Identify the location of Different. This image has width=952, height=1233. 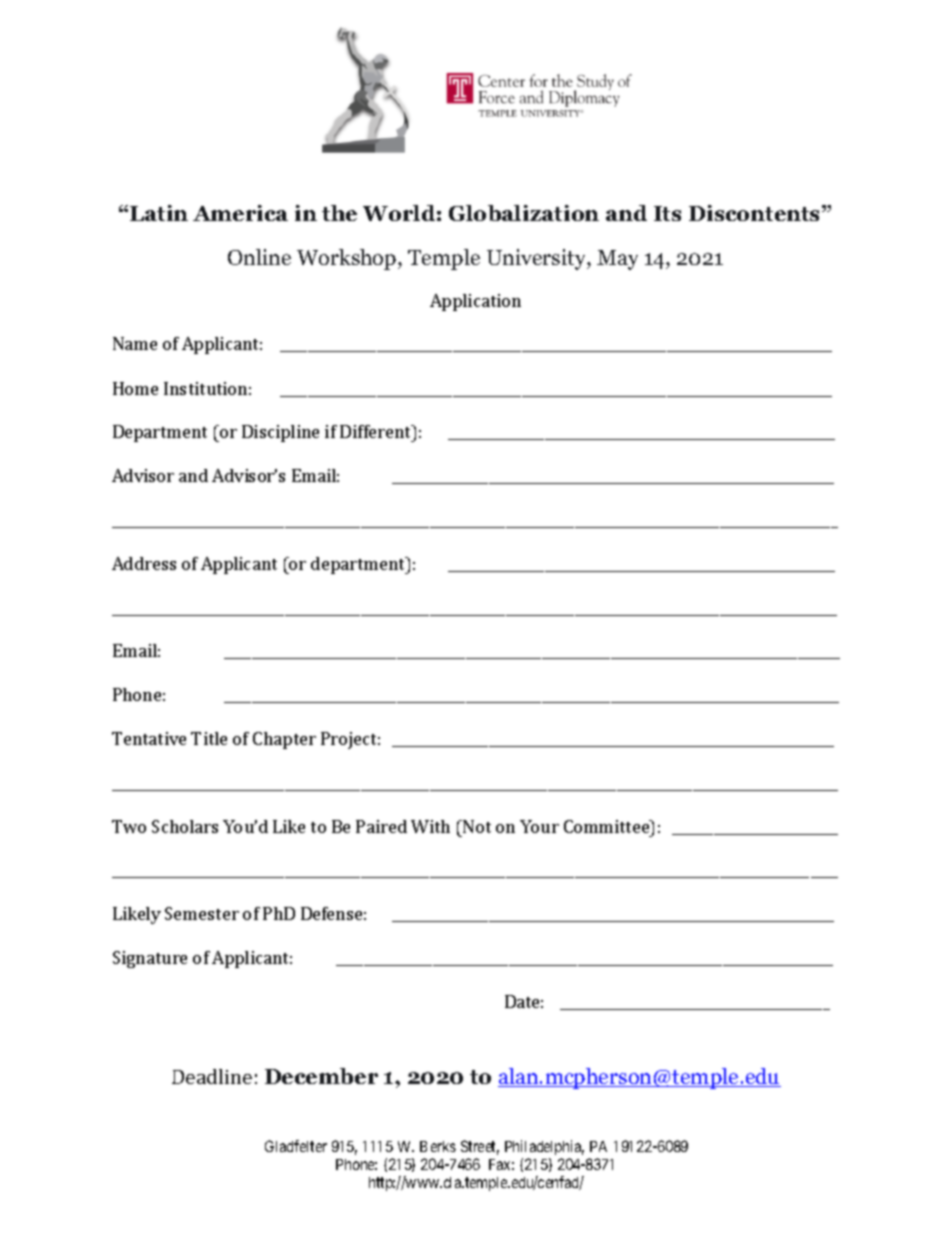
(377, 431).
